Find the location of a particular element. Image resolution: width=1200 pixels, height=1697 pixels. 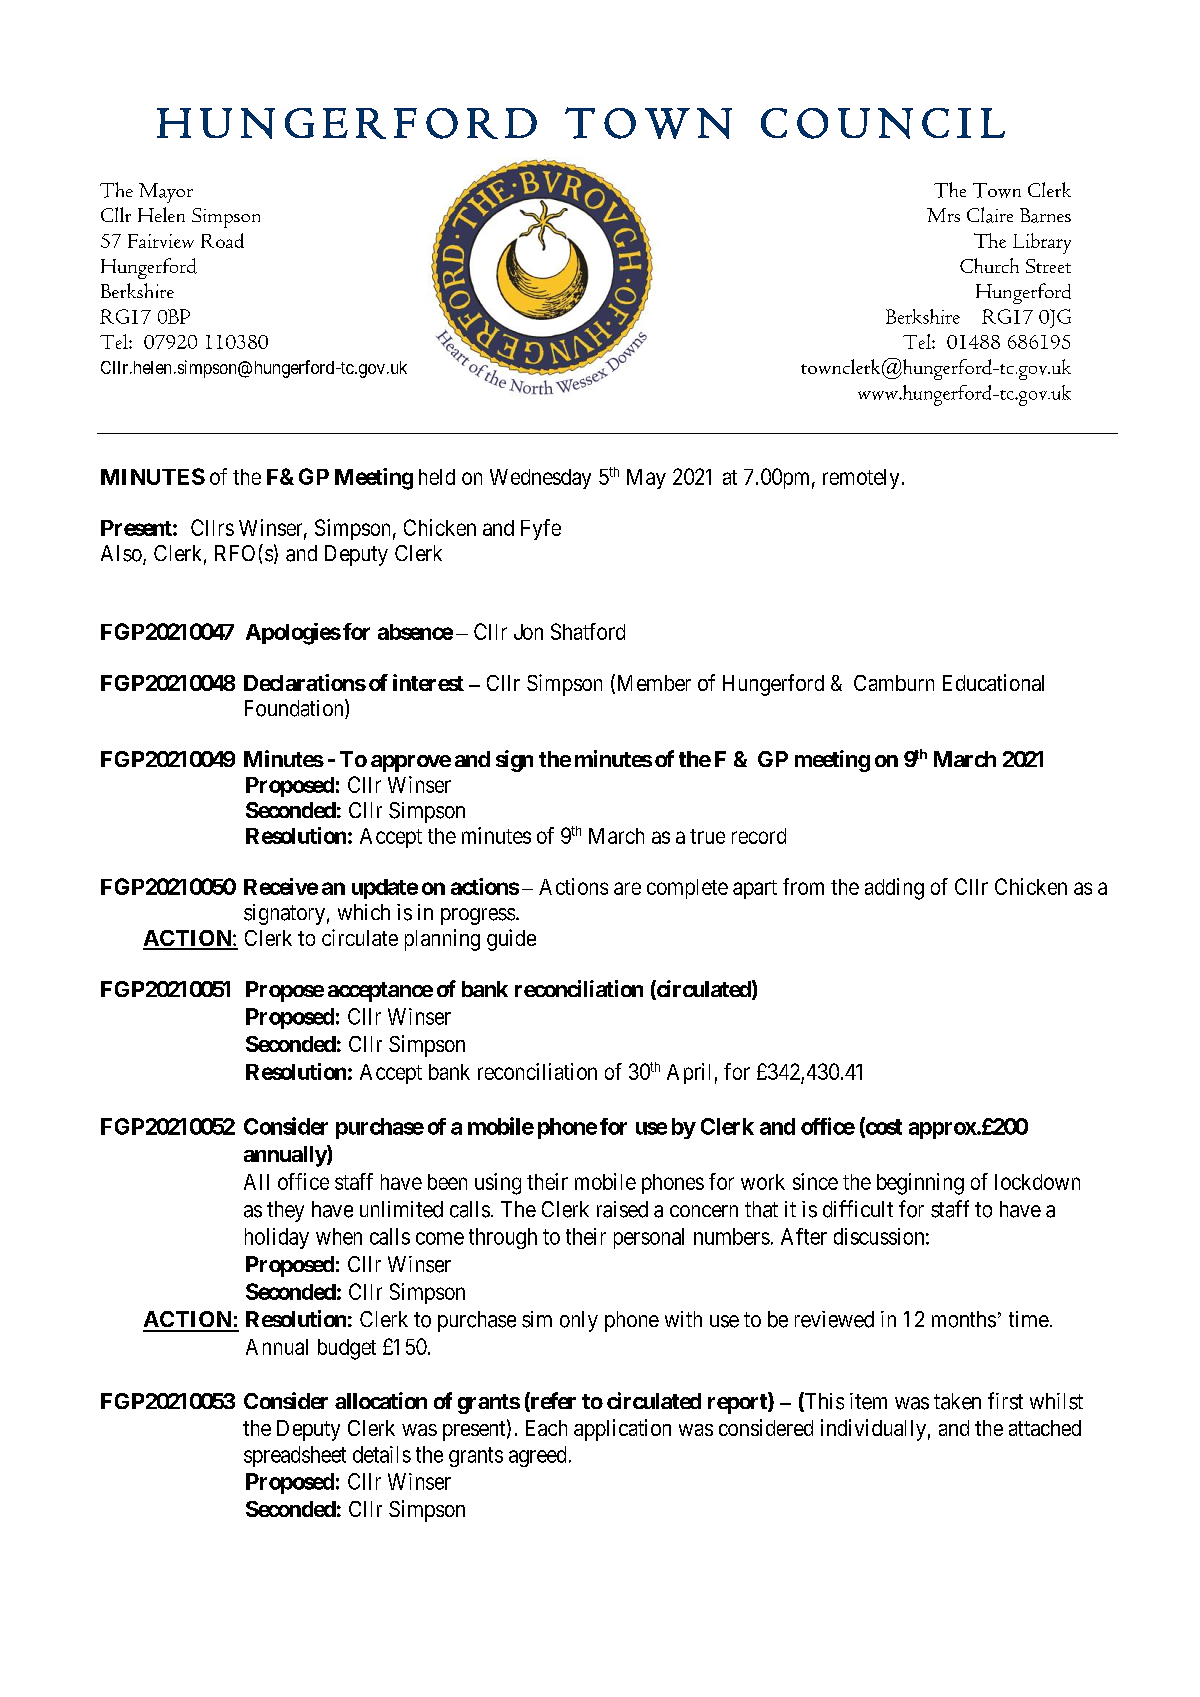

which is located at coordinates (364, 912).
